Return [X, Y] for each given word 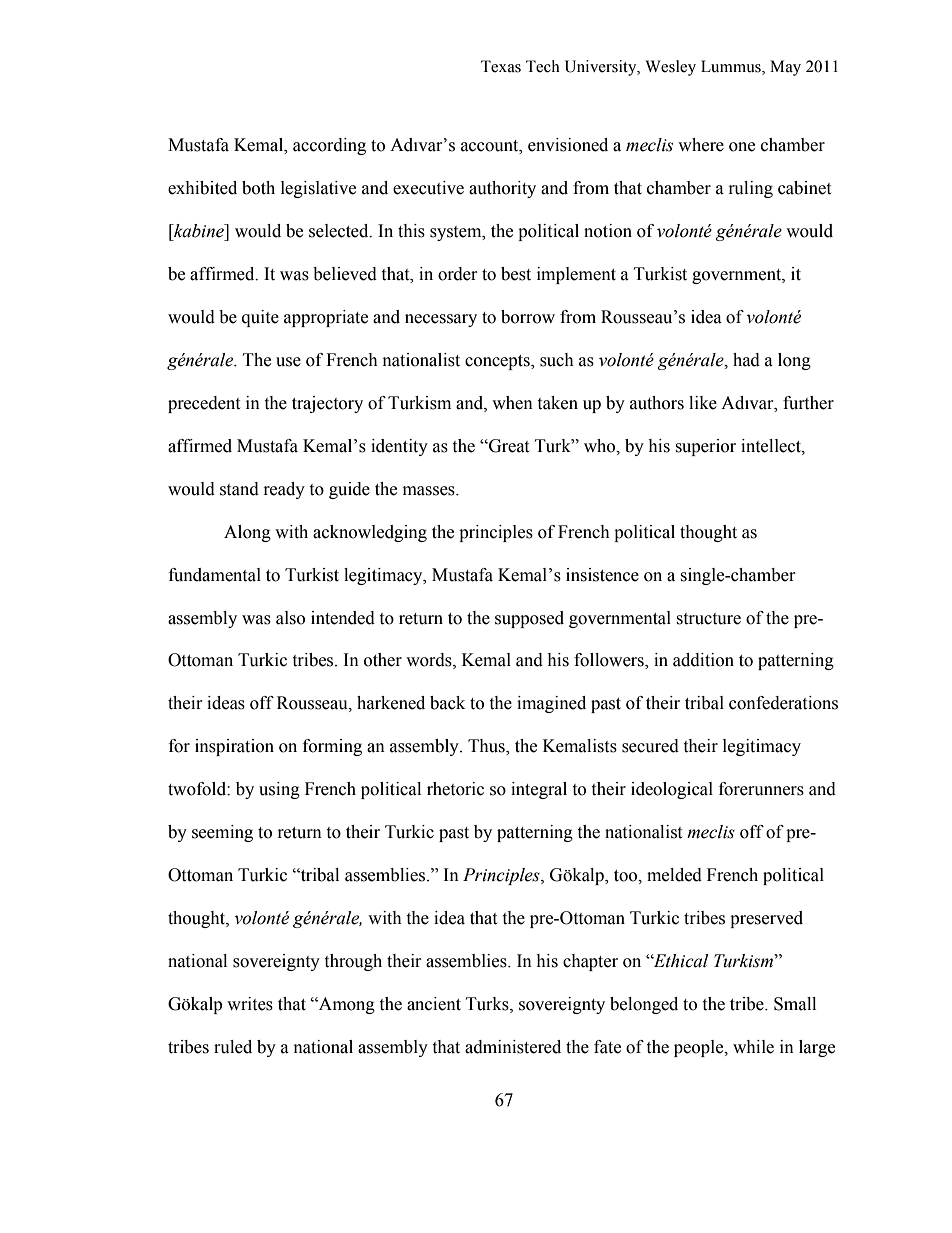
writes [250, 1004]
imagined [551, 704]
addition [703, 660]
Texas [501, 66]
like [703, 403]
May [785, 68]
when [512, 403]
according [329, 146]
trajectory [327, 404]
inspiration [234, 747]
